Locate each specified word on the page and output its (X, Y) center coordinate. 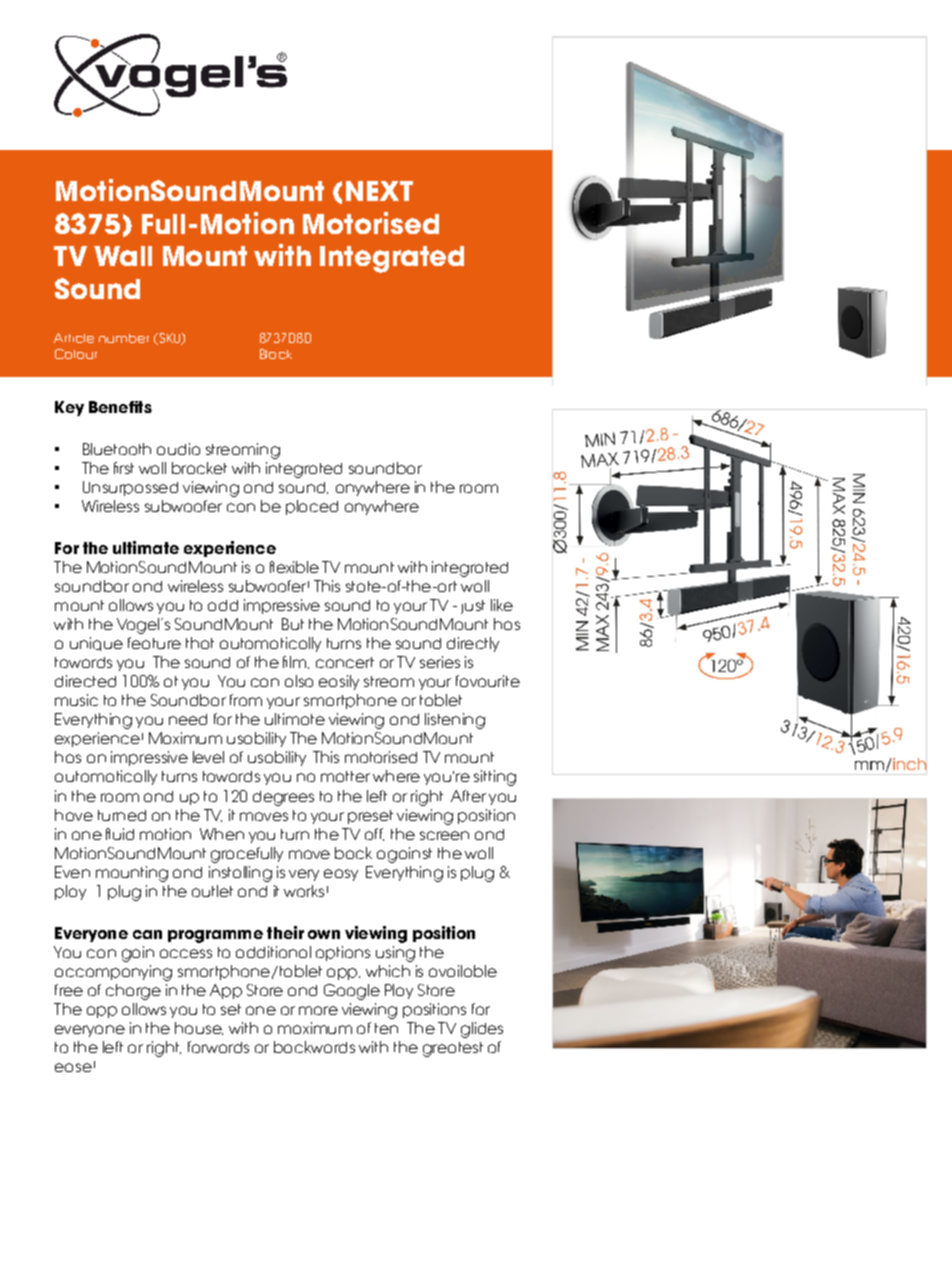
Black (276, 354)
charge (133, 992)
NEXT (379, 191)
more (318, 1010)
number (124, 338)
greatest (453, 1049)
